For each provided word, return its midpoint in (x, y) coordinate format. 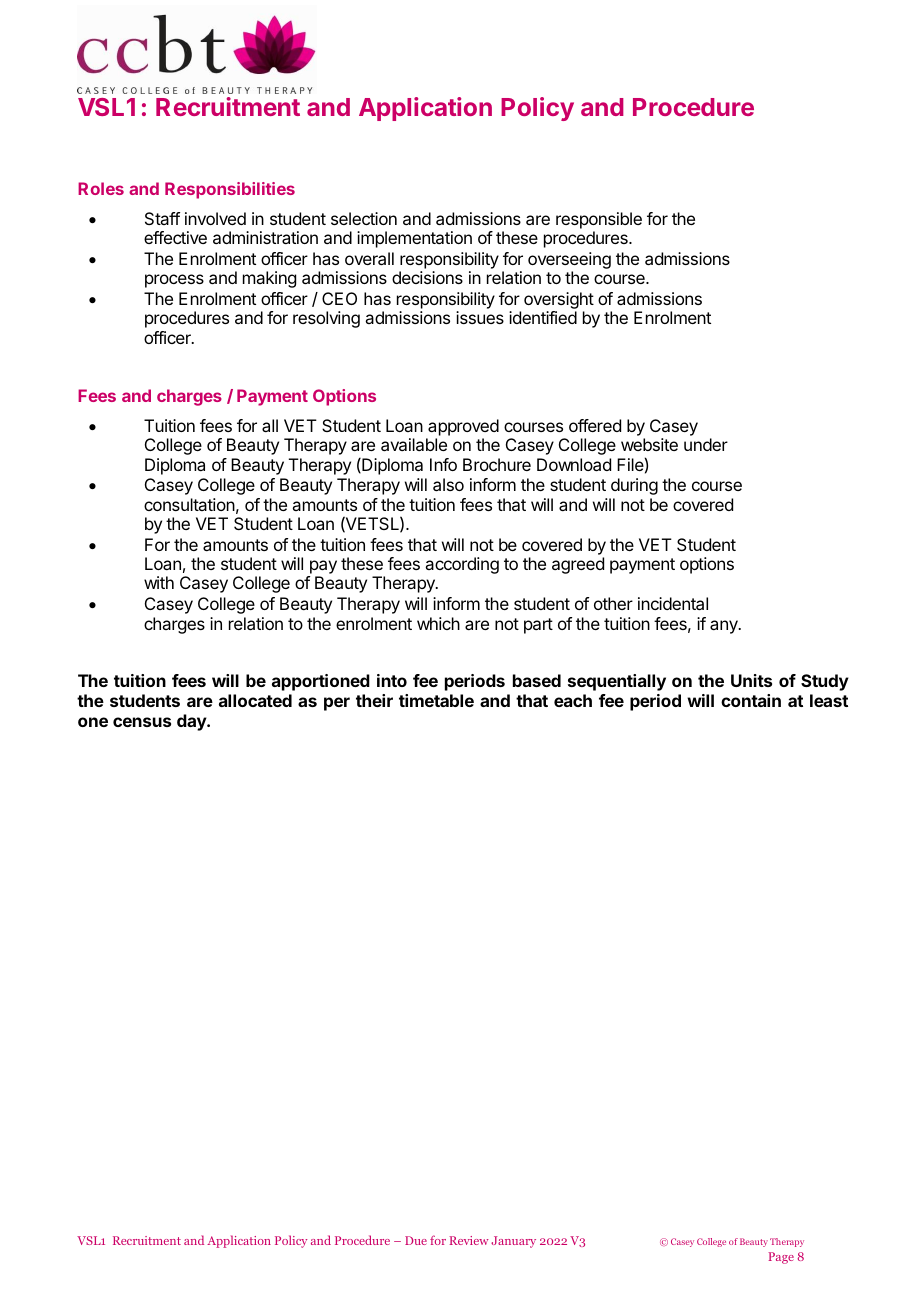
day (192, 722)
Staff (162, 218)
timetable (436, 700)
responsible (599, 220)
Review (469, 1240)
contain (751, 700)
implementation (414, 239)
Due (416, 1240)
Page (781, 1258)
